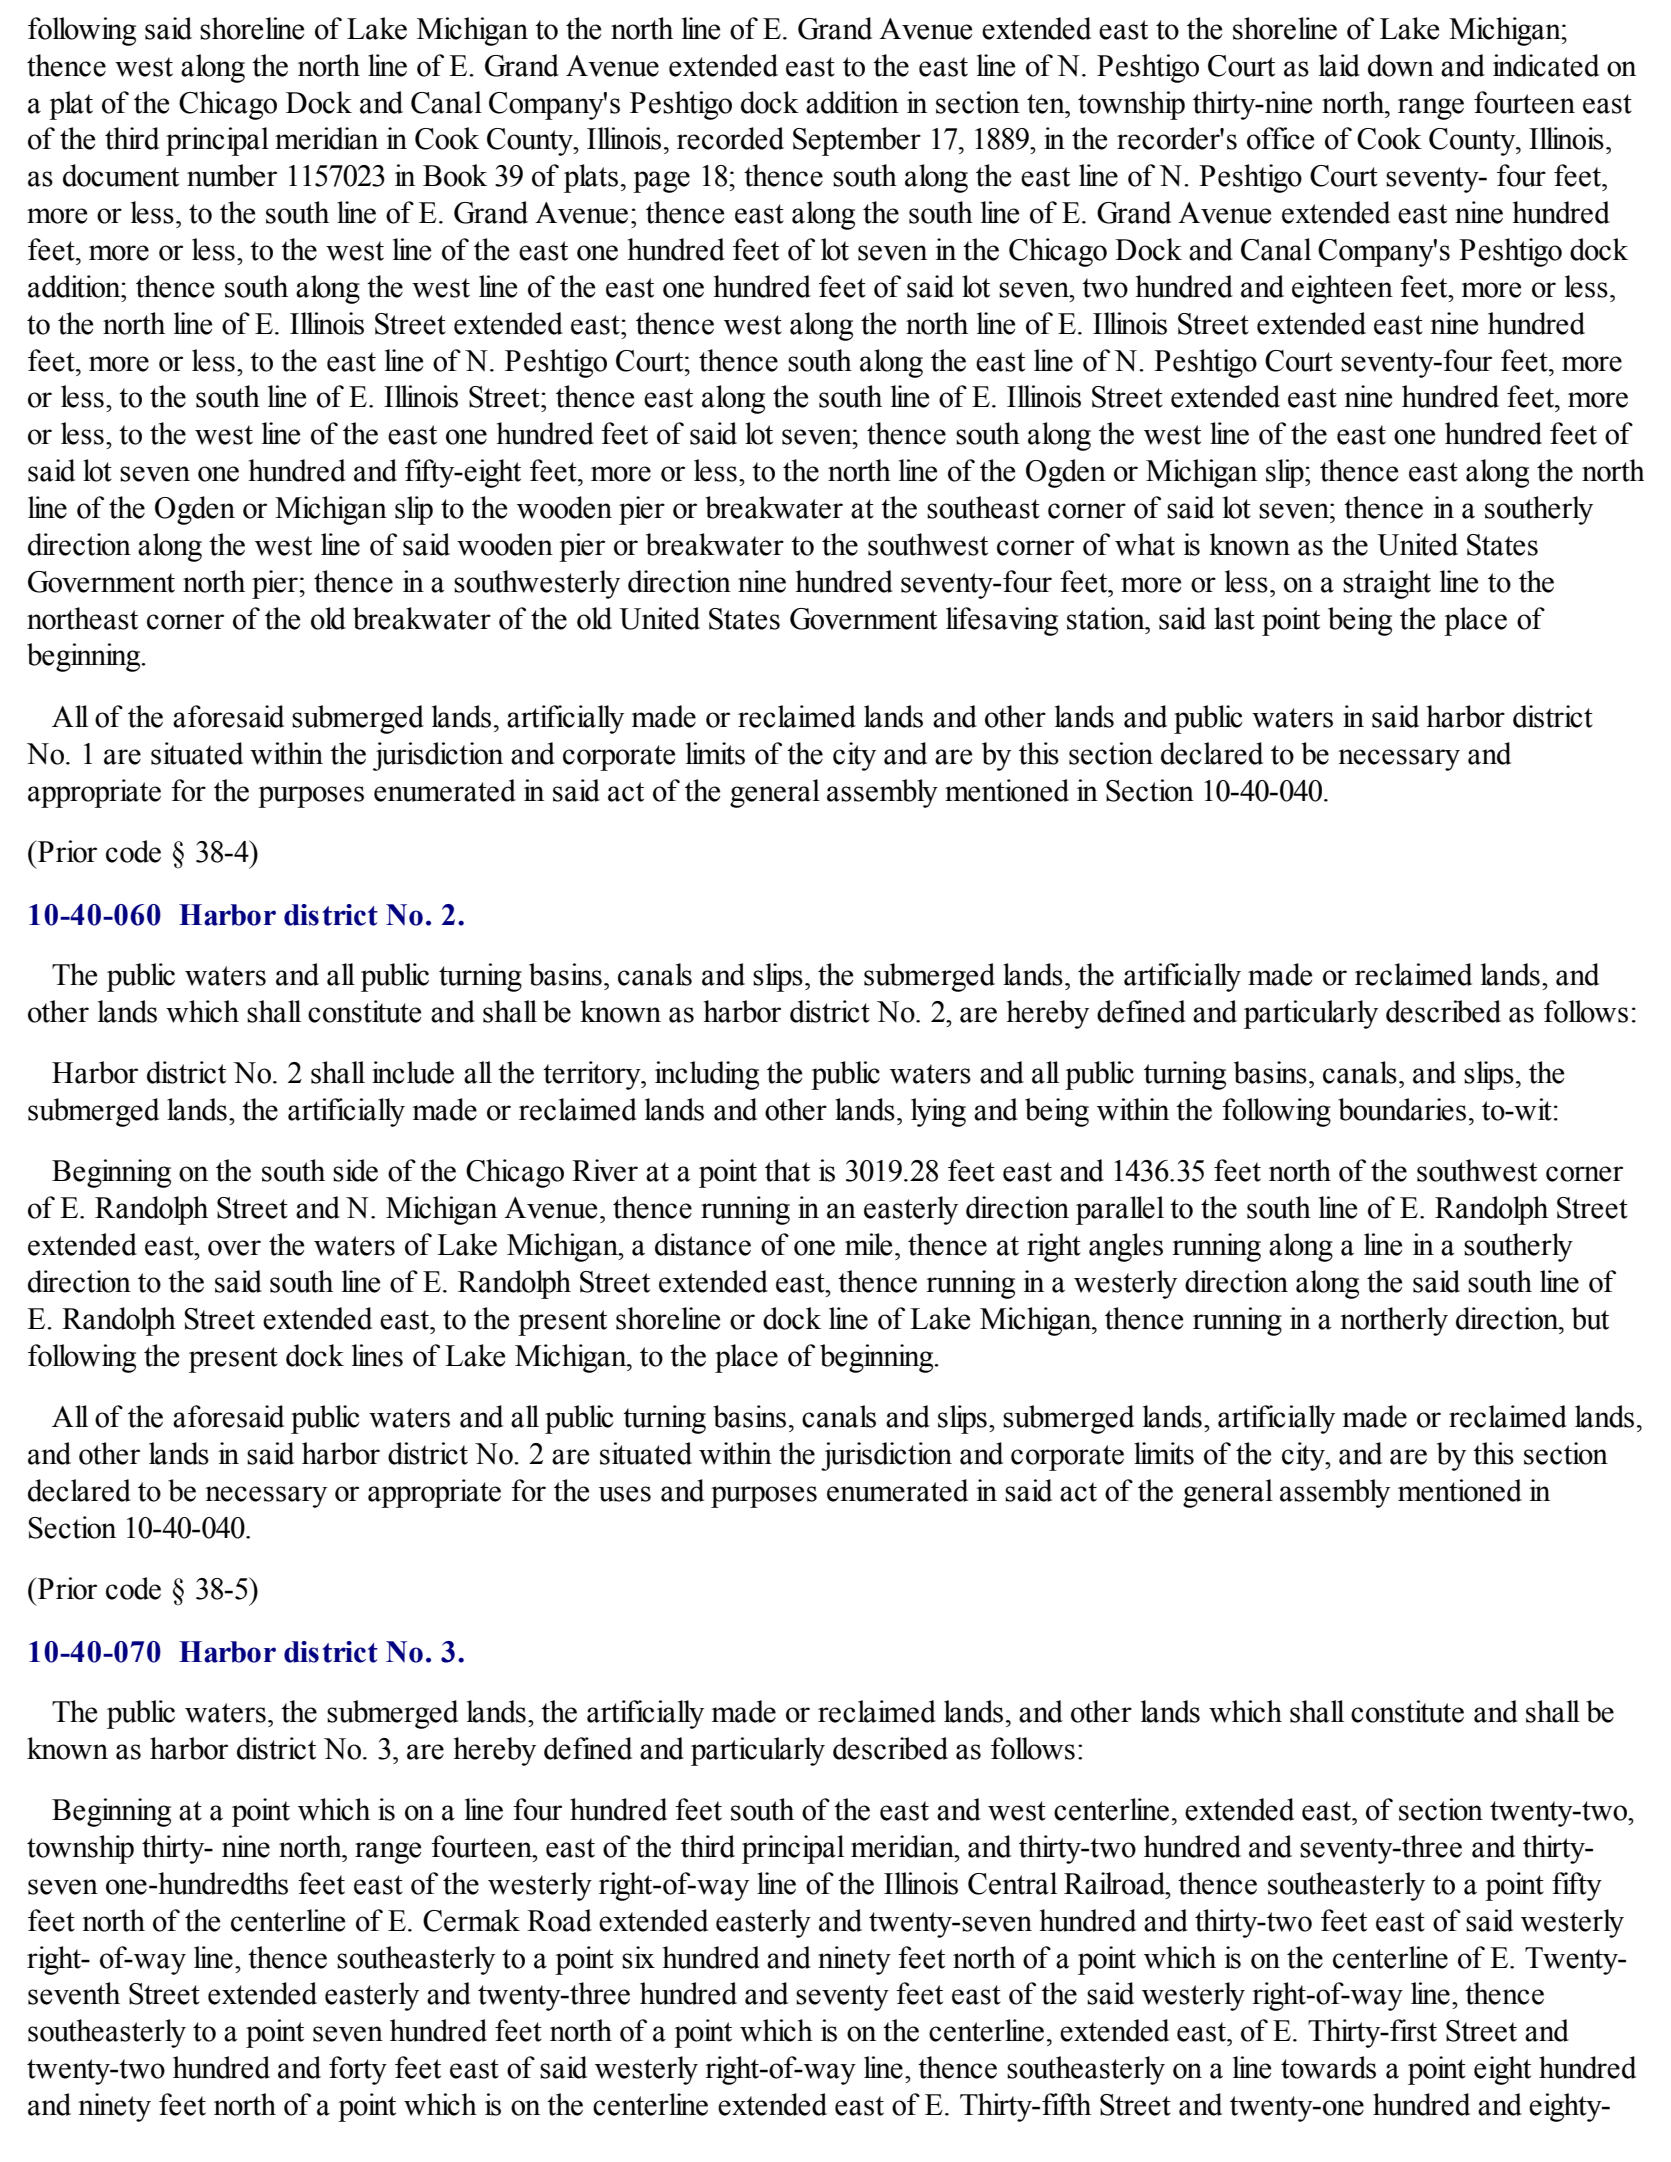 The width and height of the screenshot is (1671, 2162). I want to click on but, so click(1590, 1318).
